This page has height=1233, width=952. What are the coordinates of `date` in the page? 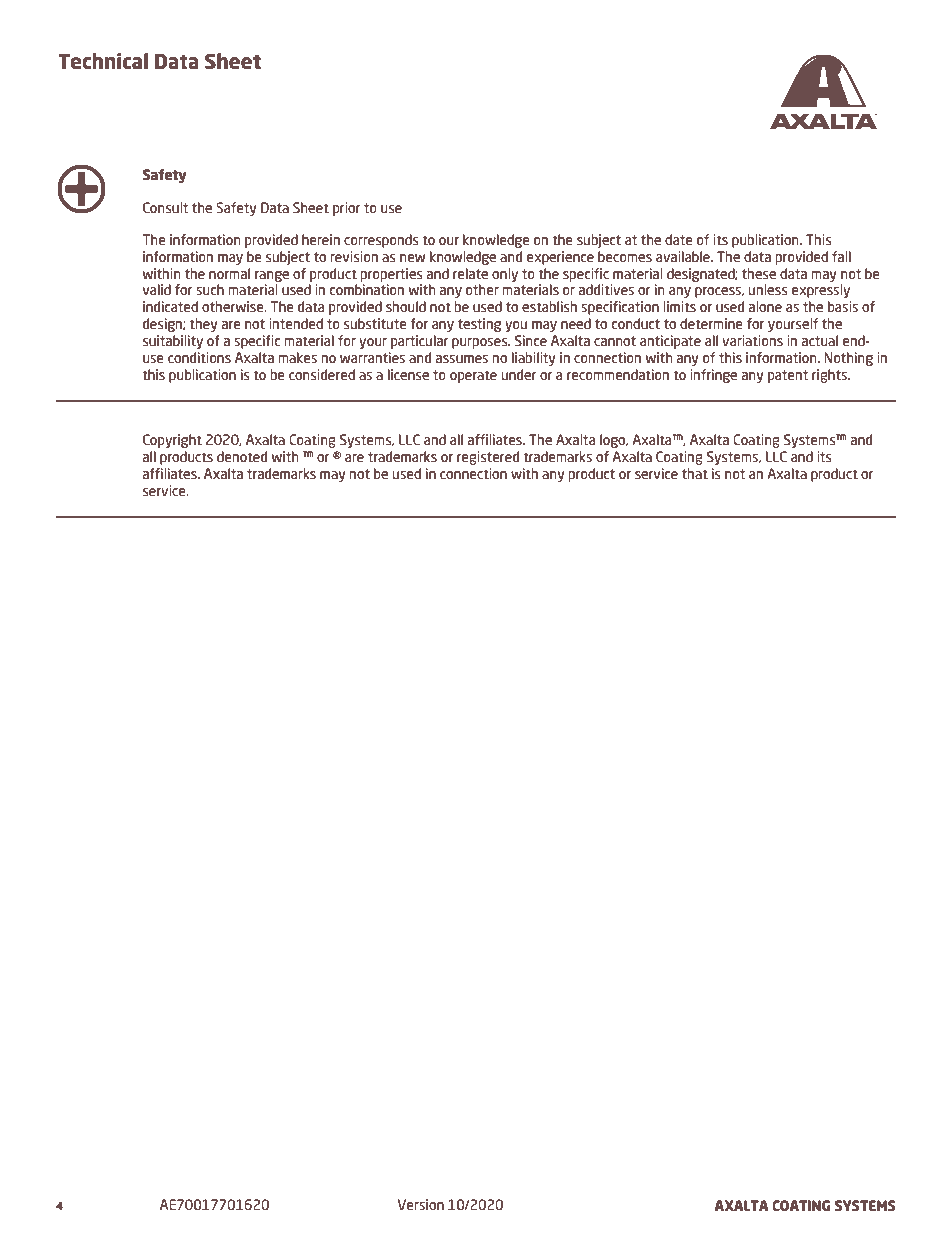 It's located at (679, 239).
